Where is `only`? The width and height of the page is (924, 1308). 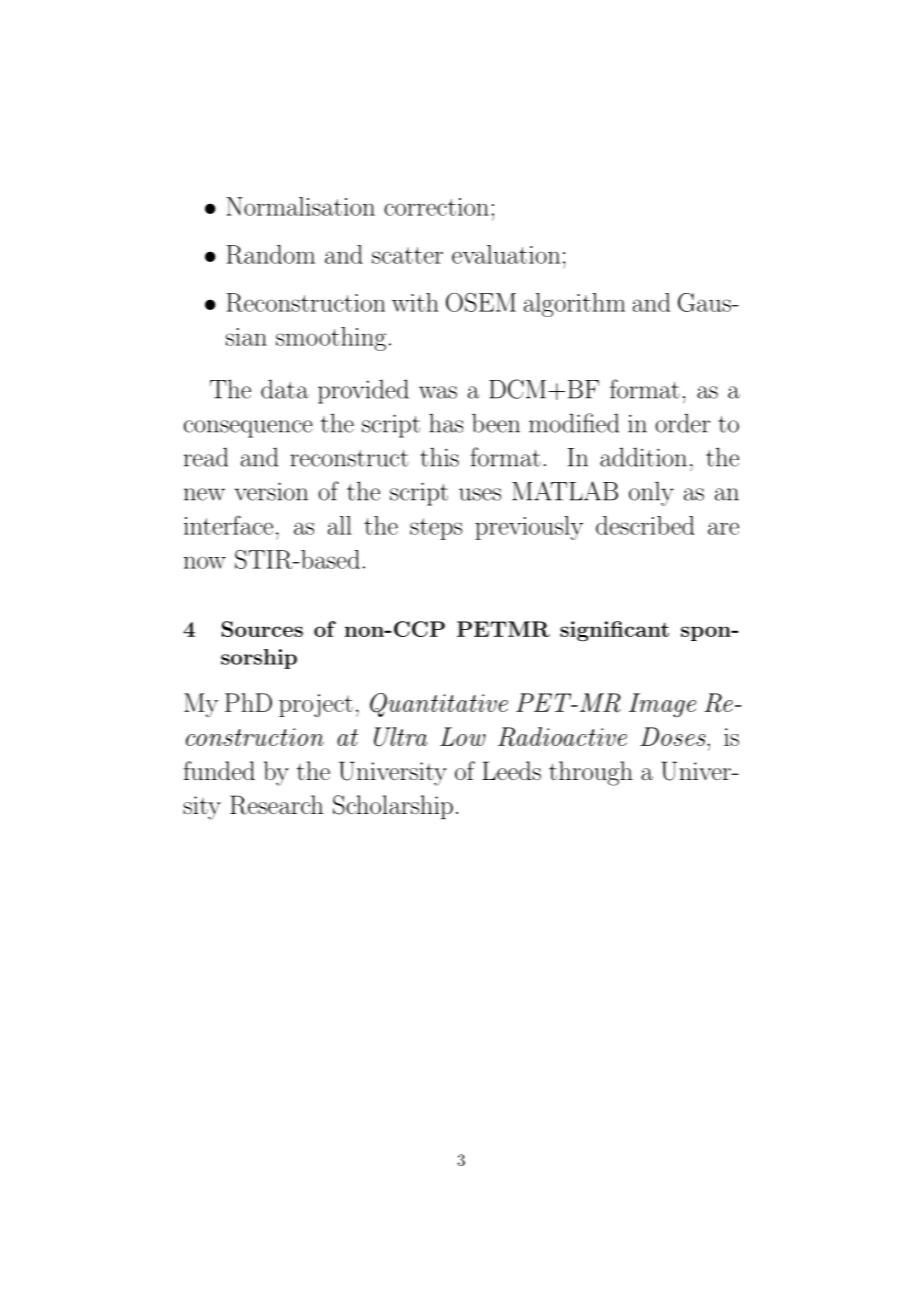 only is located at coordinates (651, 493).
